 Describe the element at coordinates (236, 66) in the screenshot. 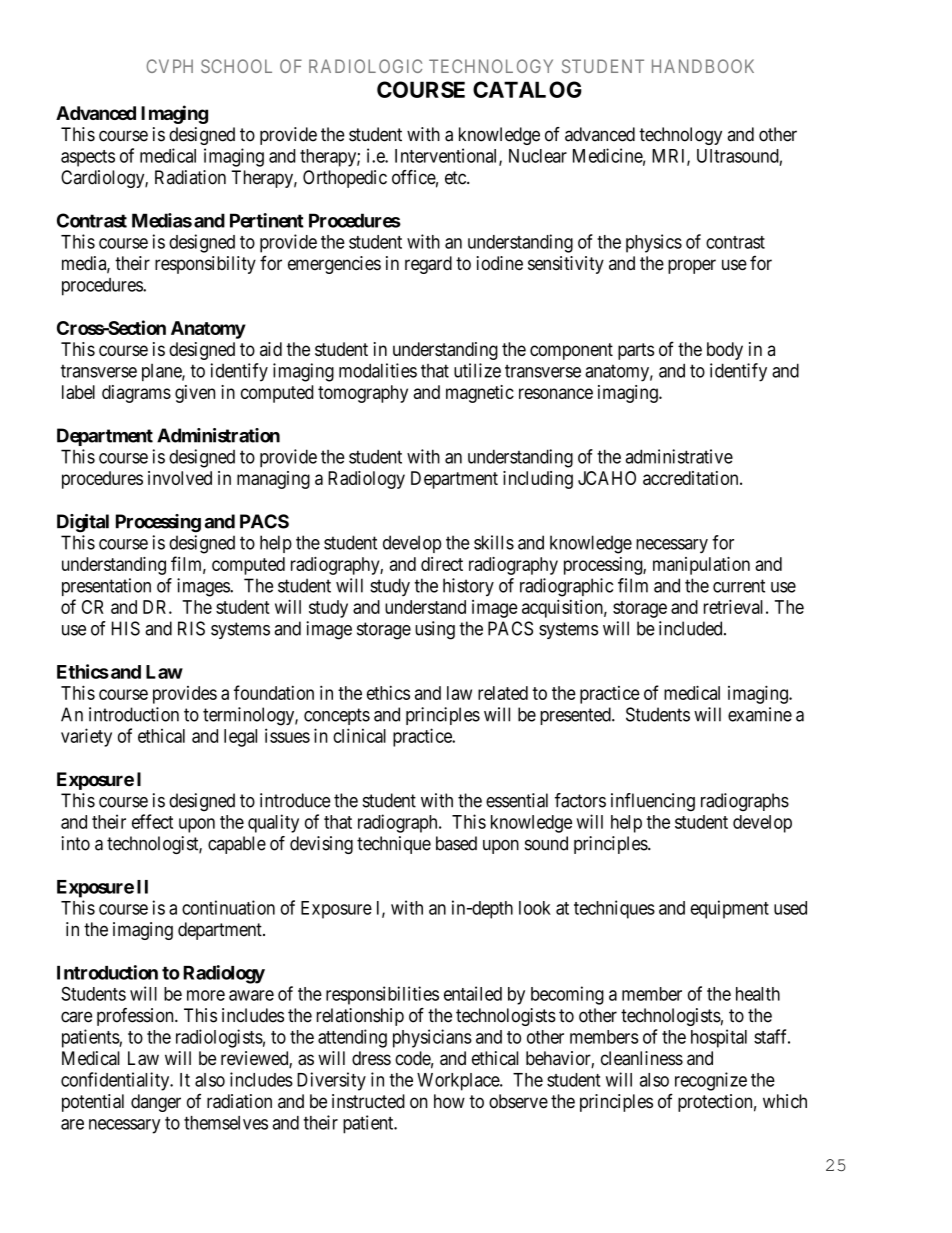

I see `SCHOOL` at that location.
